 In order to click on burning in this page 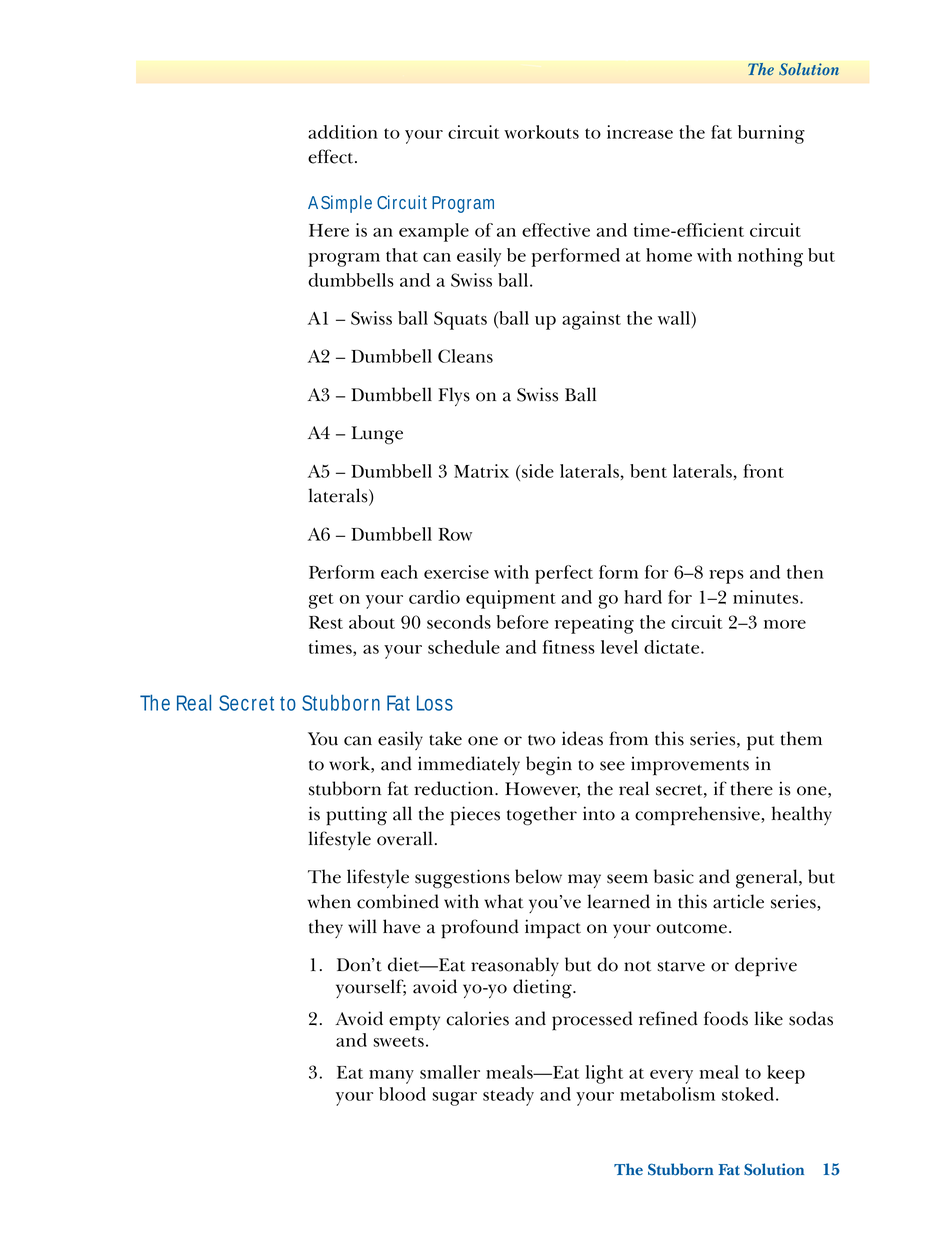, I will do `click(771, 134)`.
